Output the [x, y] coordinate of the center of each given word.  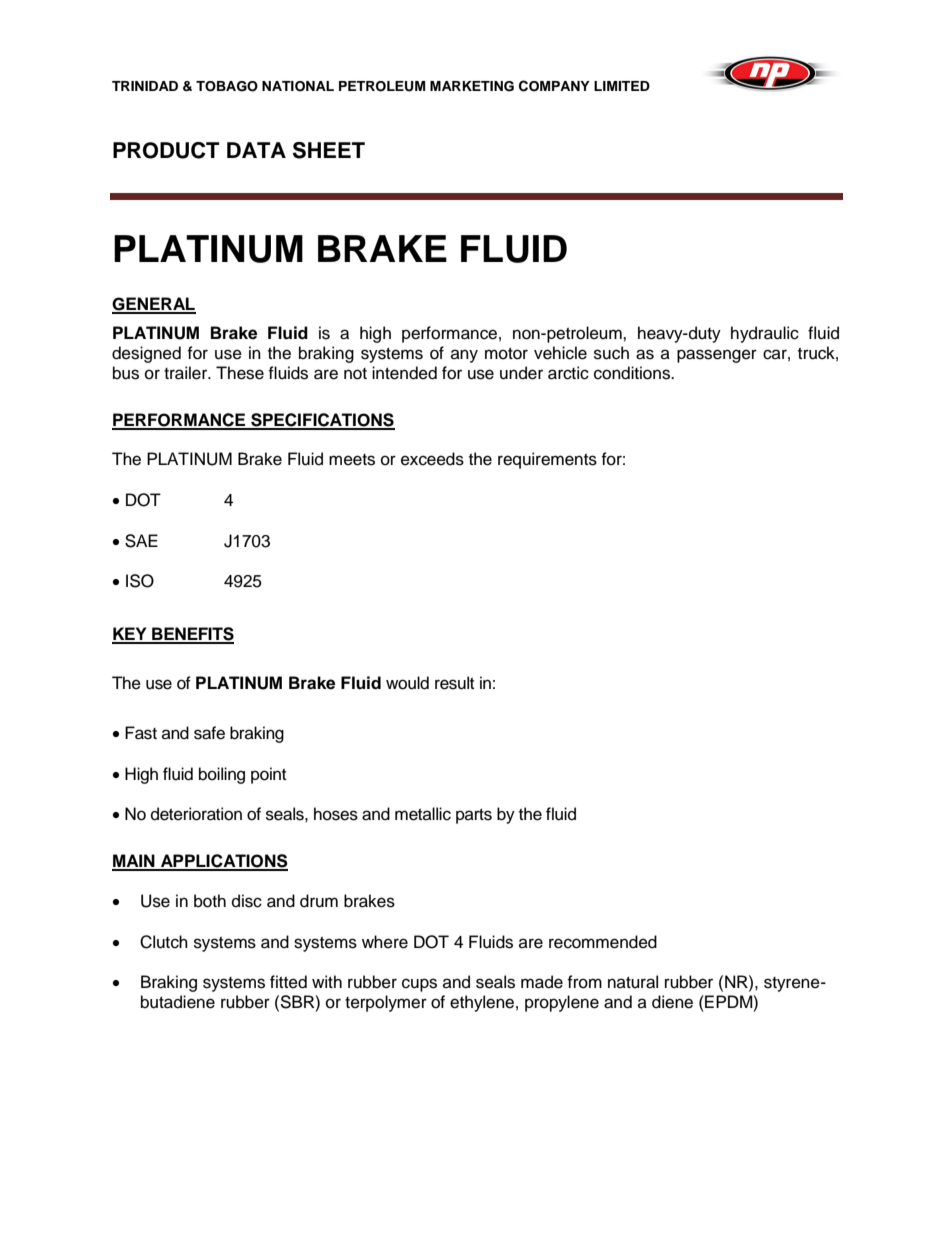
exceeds [432, 459]
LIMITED [622, 86]
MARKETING [472, 86]
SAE [141, 541]
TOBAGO [227, 86]
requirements [547, 460]
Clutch [164, 942]
